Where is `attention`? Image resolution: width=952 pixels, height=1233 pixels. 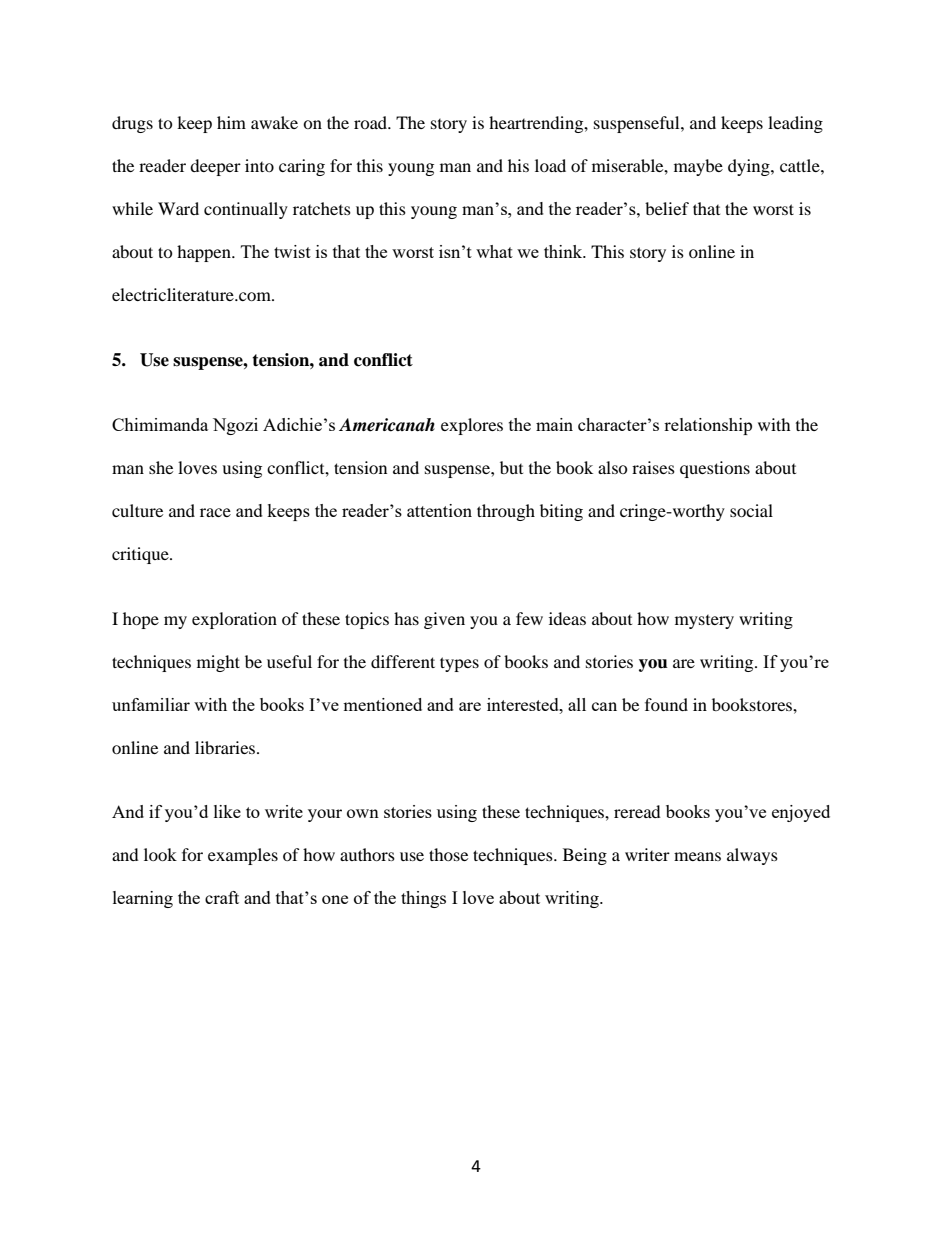 attention is located at coordinates (439, 510).
